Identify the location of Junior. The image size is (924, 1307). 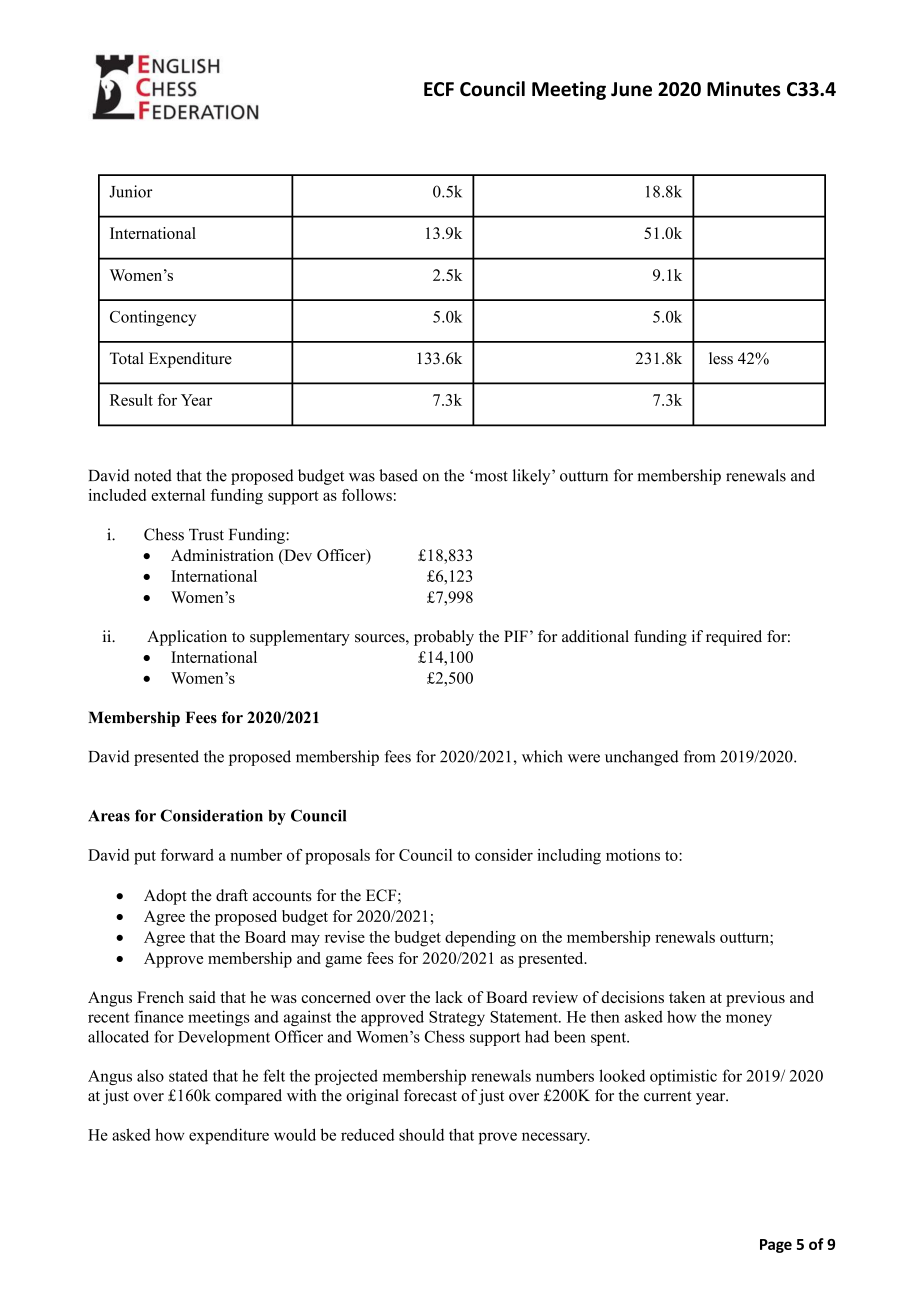
(131, 191).
